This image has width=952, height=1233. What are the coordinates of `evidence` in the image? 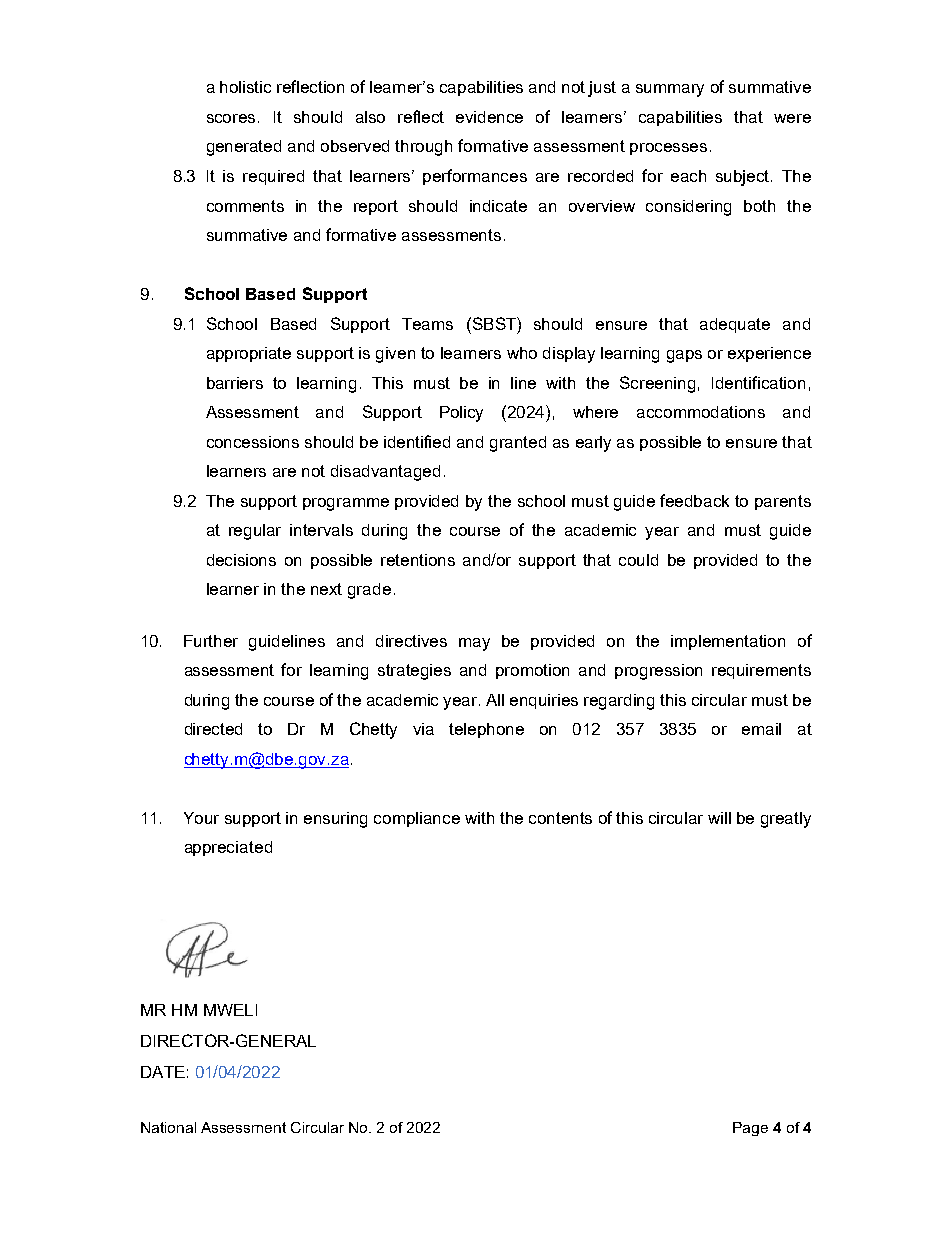 It's located at (489, 117).
